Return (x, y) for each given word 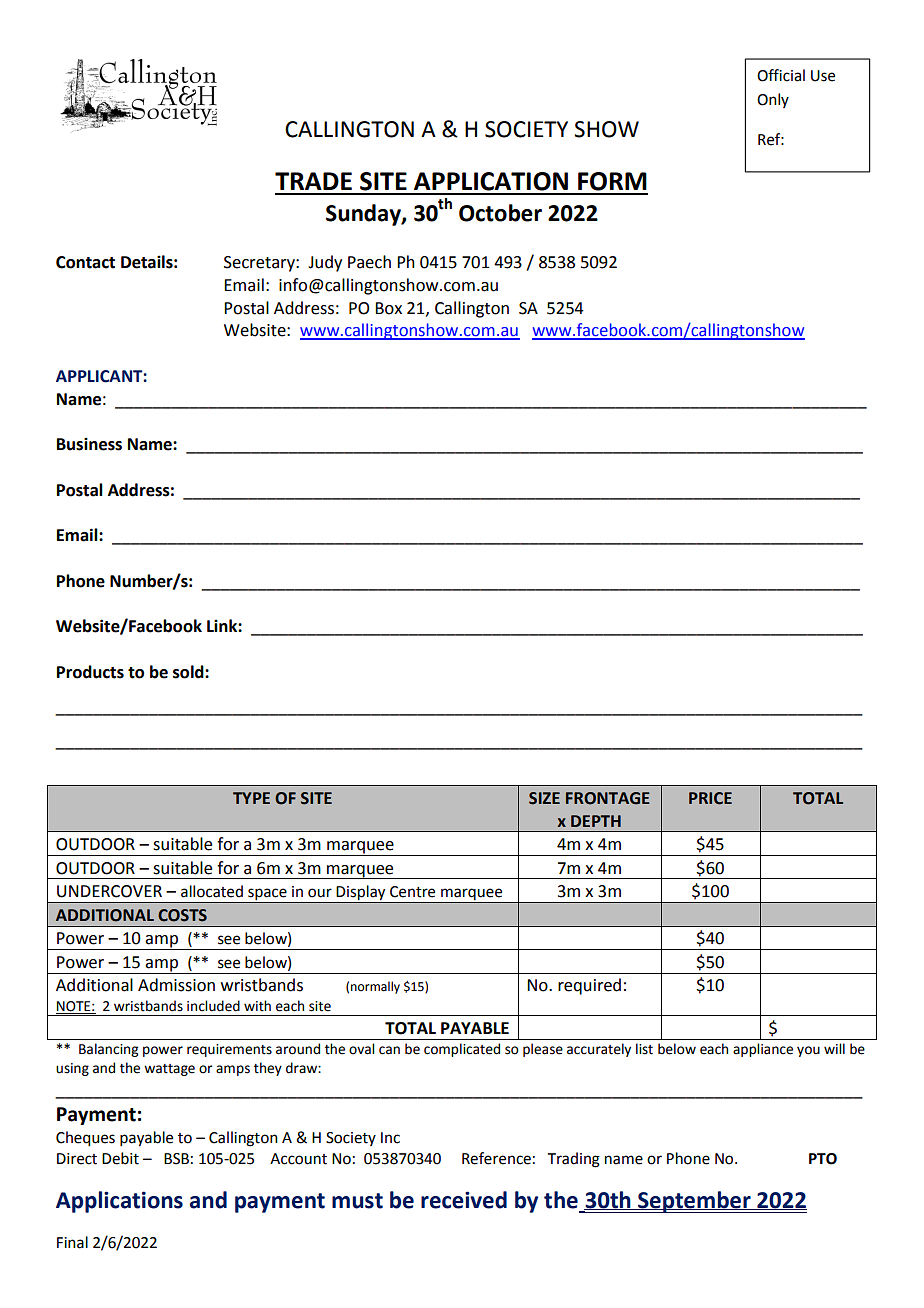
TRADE (313, 181)
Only (773, 100)
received (464, 1200)
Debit (120, 1158)
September (694, 1202)
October (500, 213)
